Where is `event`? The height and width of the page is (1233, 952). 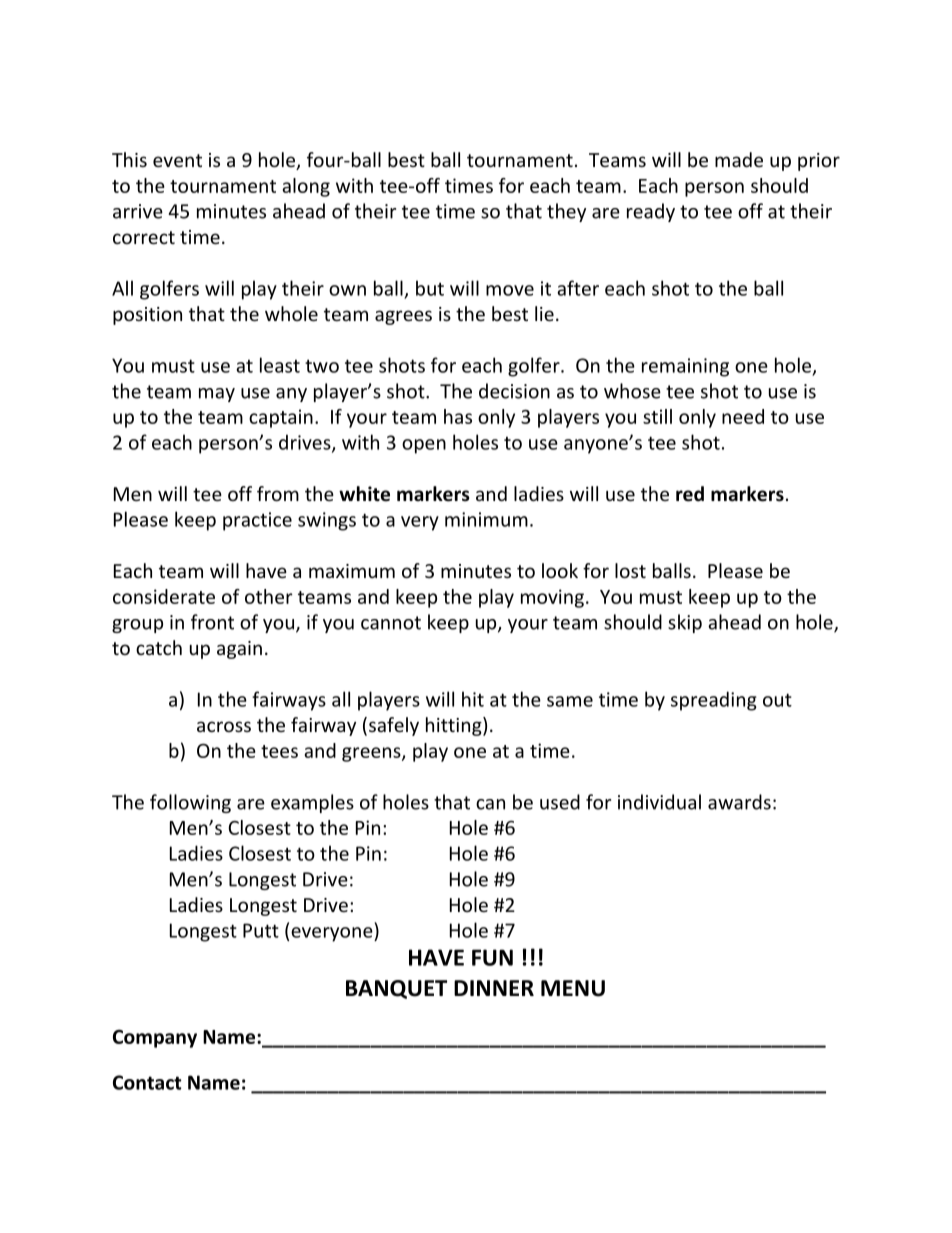 event is located at coordinates (177, 160).
